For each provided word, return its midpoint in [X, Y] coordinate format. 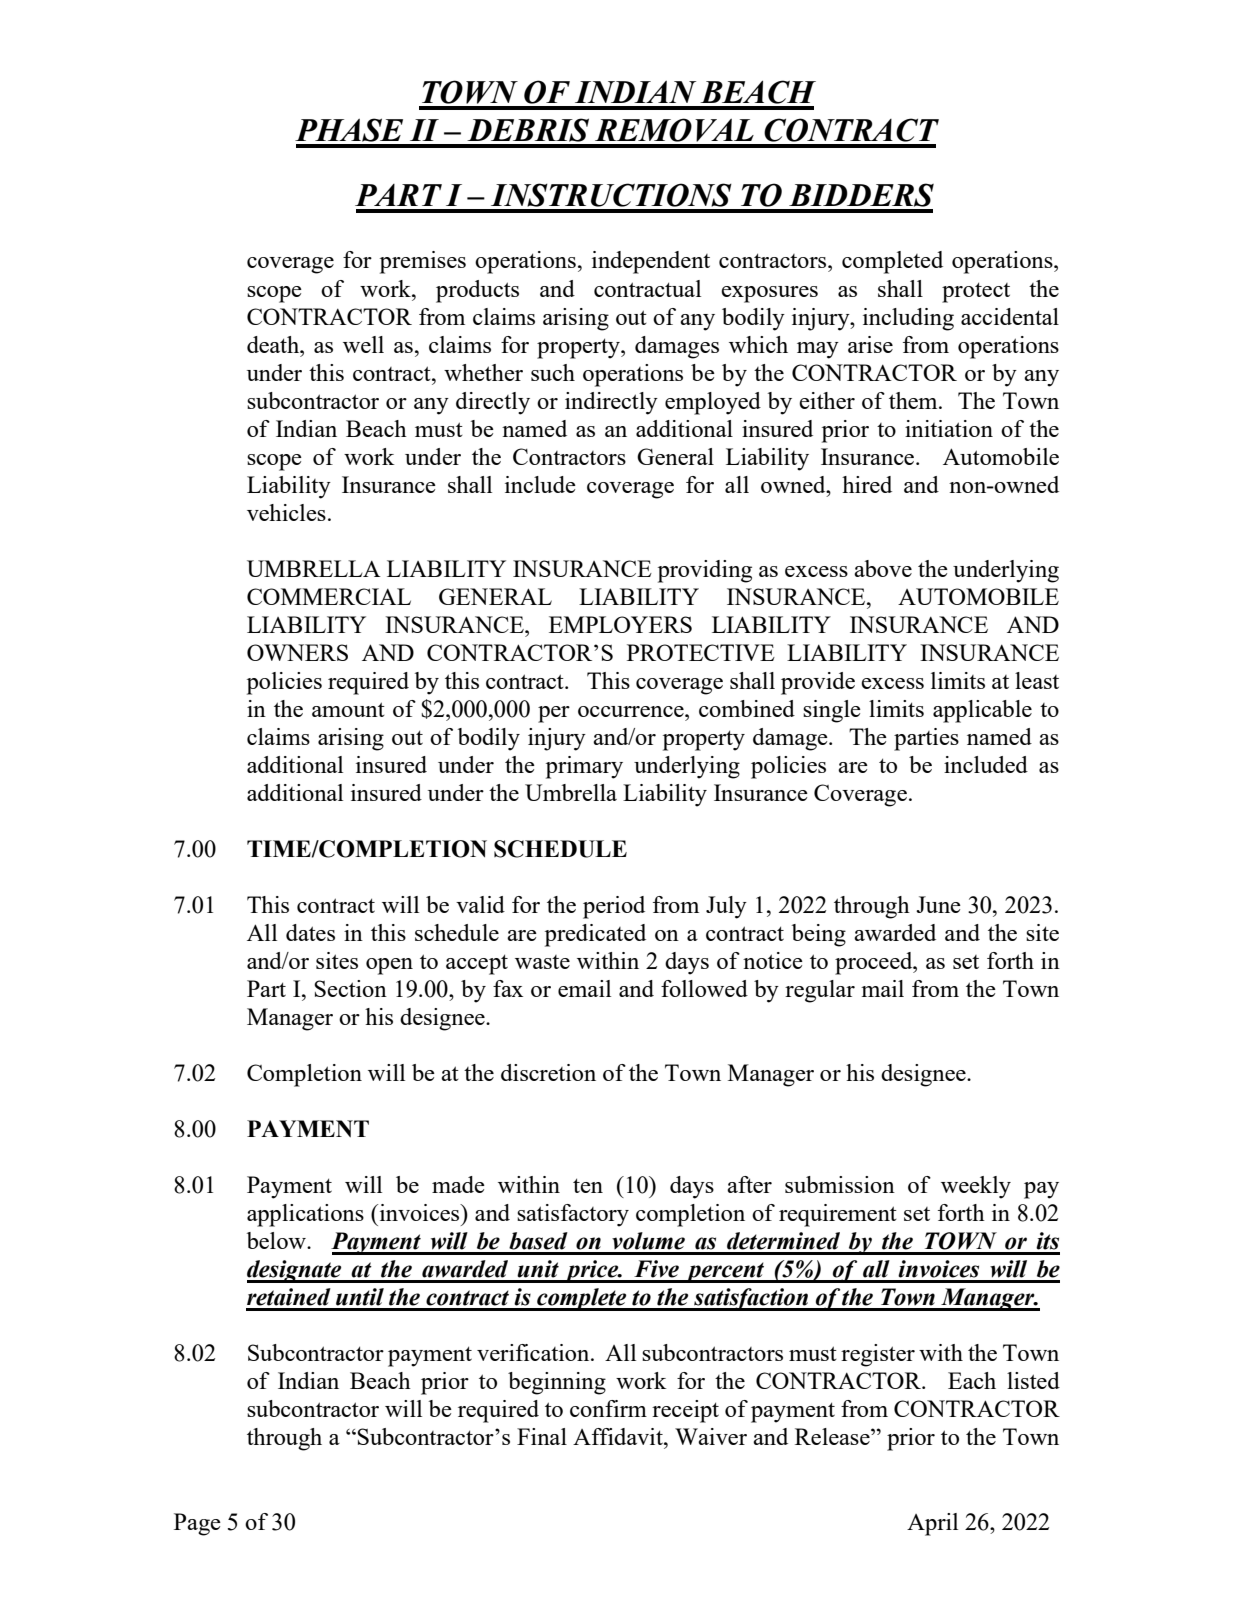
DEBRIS [528, 130]
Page [197, 1524]
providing [705, 571]
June [938, 904]
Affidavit [619, 1436]
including [908, 319]
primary [584, 767]
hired [867, 484]
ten [588, 1185]
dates [310, 932]
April [932, 1524]
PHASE [349, 130]
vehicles [286, 512]
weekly [976, 1187]
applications [305, 1215]
